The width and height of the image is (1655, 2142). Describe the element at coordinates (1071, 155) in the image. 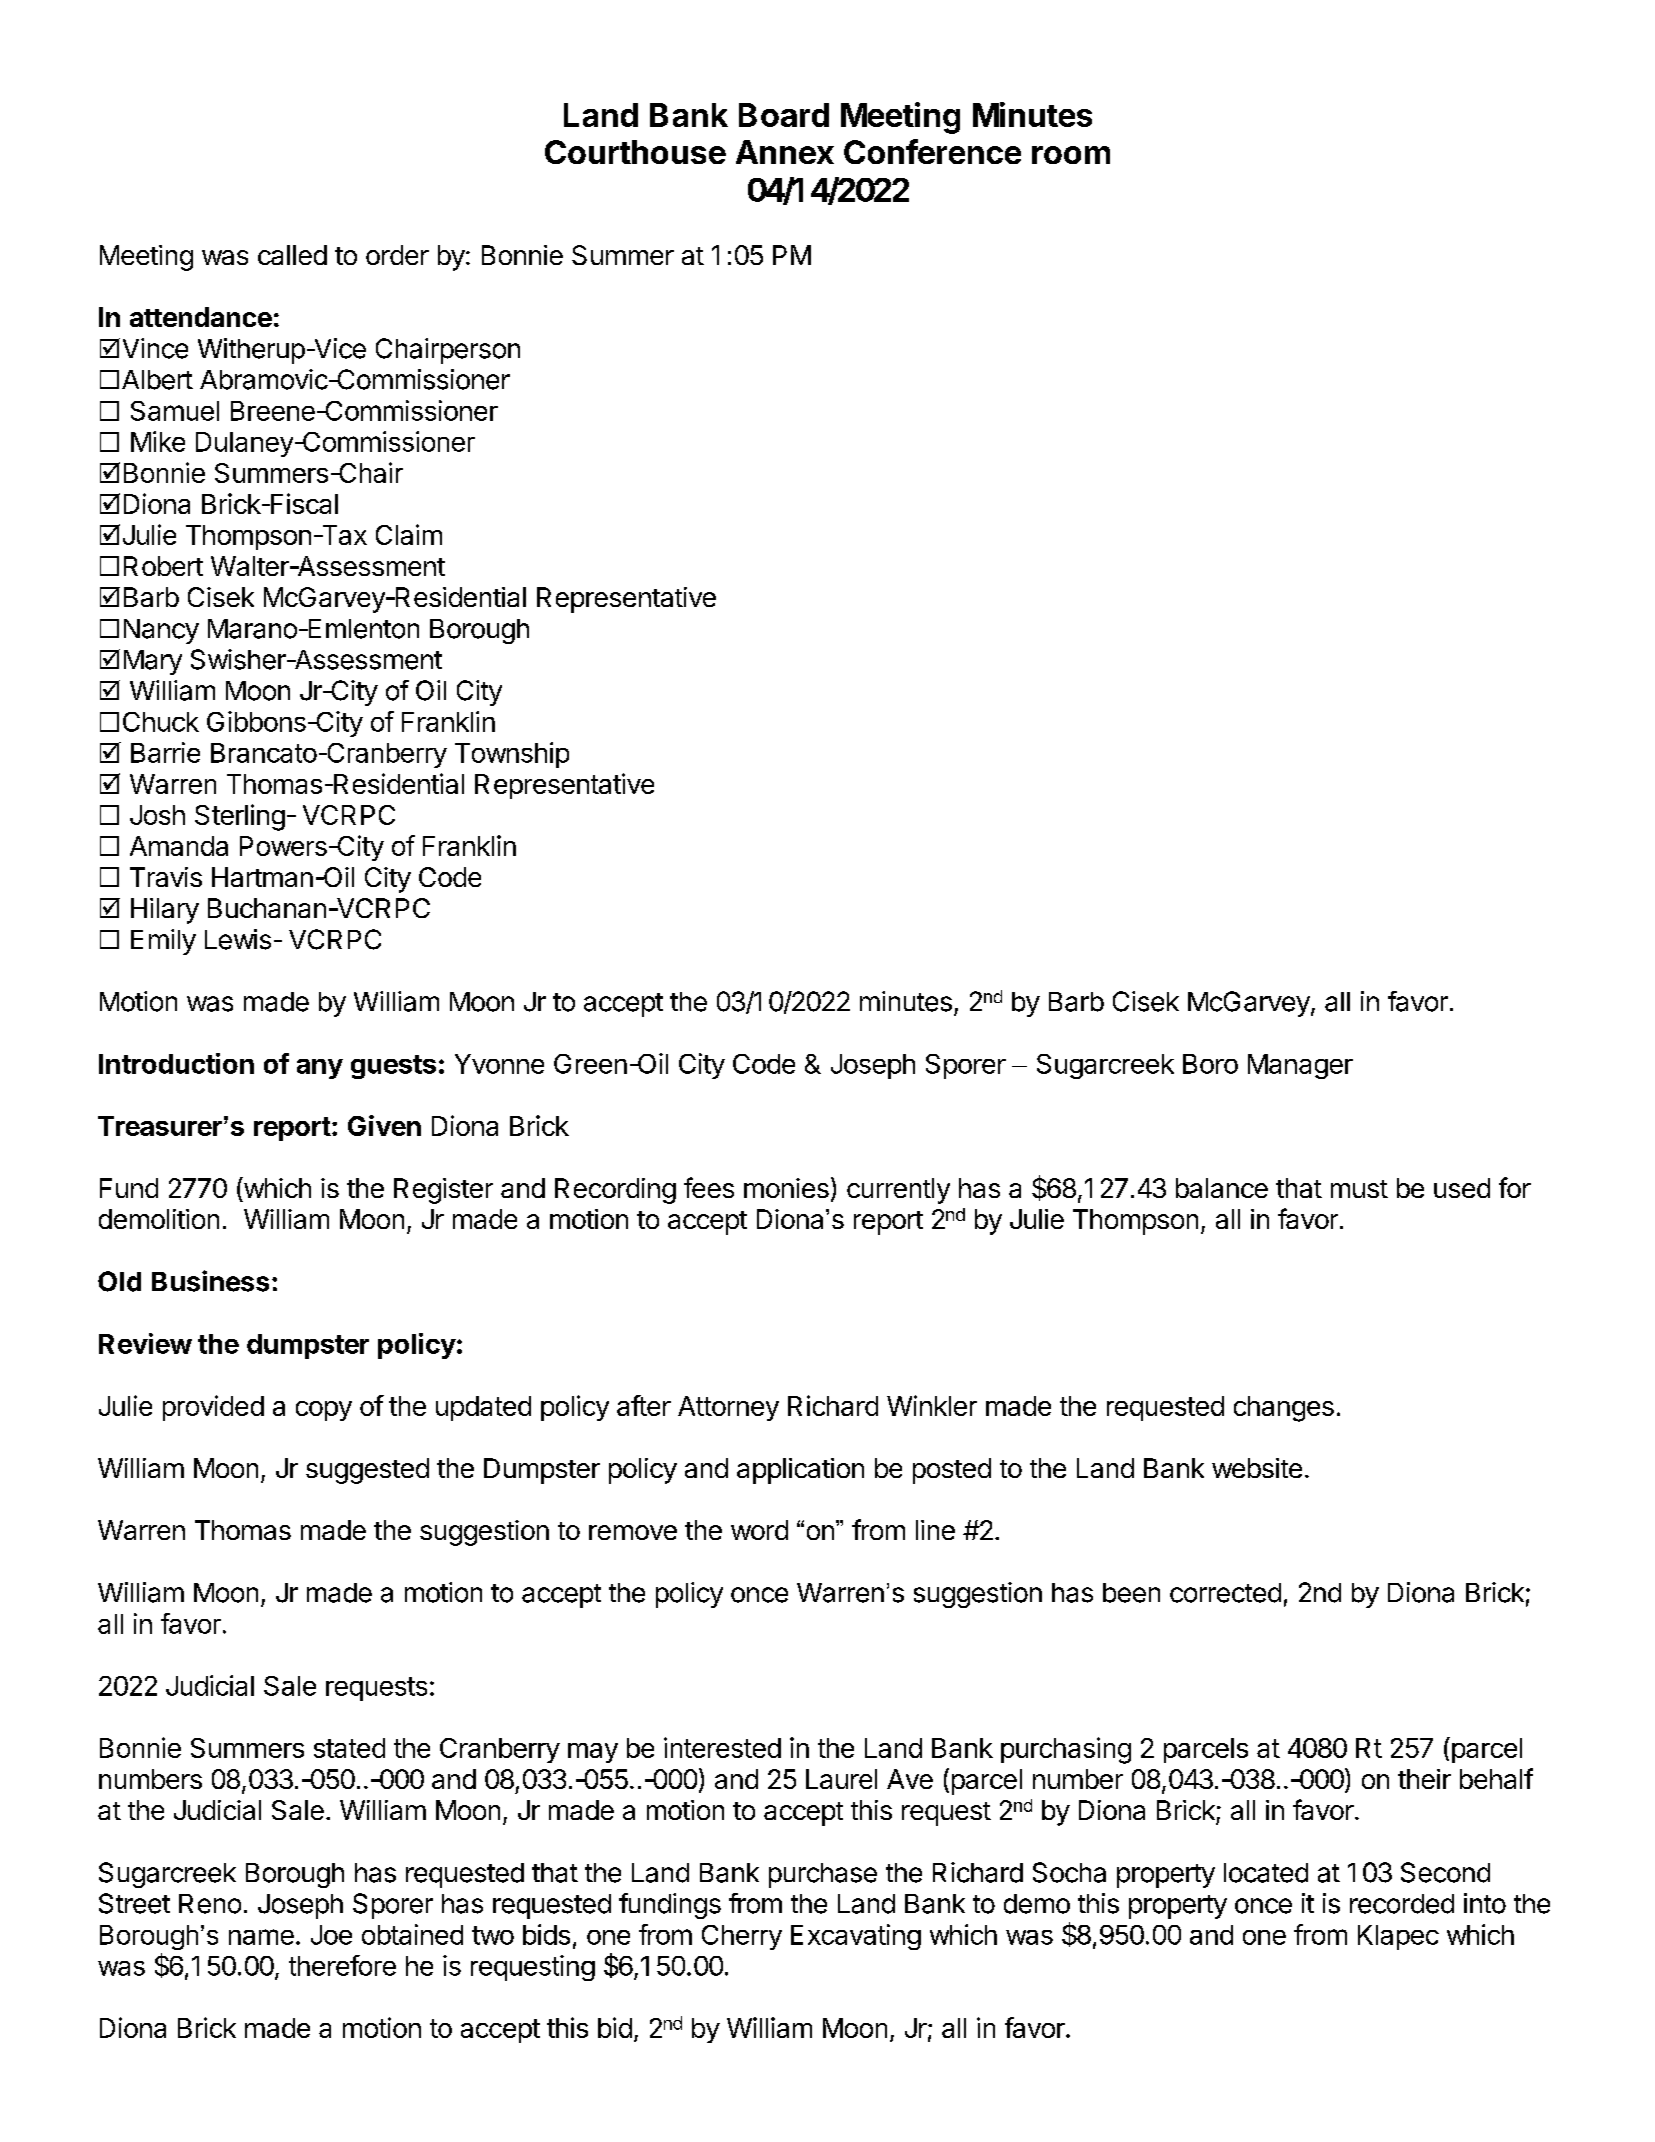

I see `room` at that location.
